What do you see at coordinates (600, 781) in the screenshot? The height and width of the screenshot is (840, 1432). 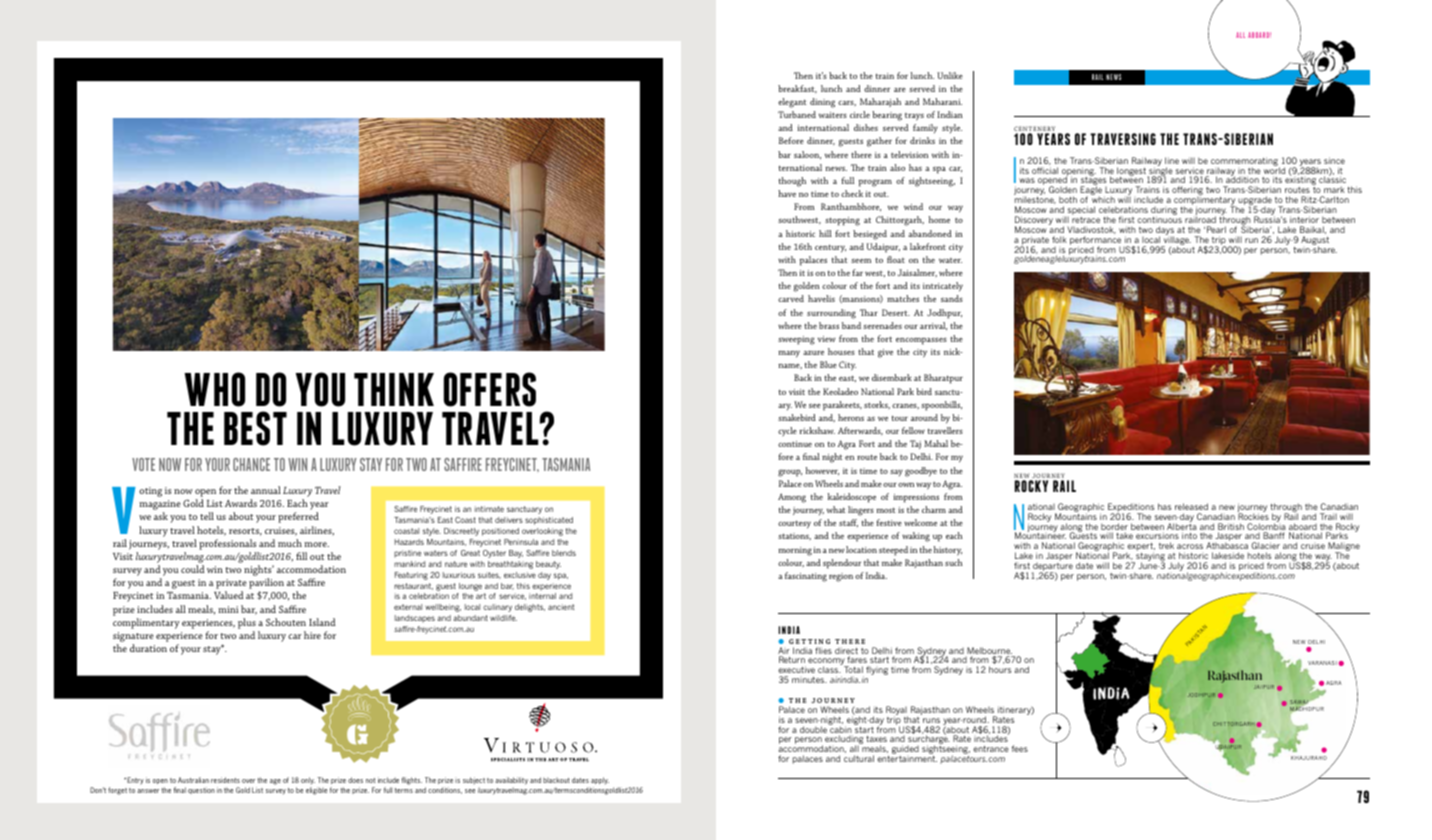 I see `apply` at bounding box center [600, 781].
